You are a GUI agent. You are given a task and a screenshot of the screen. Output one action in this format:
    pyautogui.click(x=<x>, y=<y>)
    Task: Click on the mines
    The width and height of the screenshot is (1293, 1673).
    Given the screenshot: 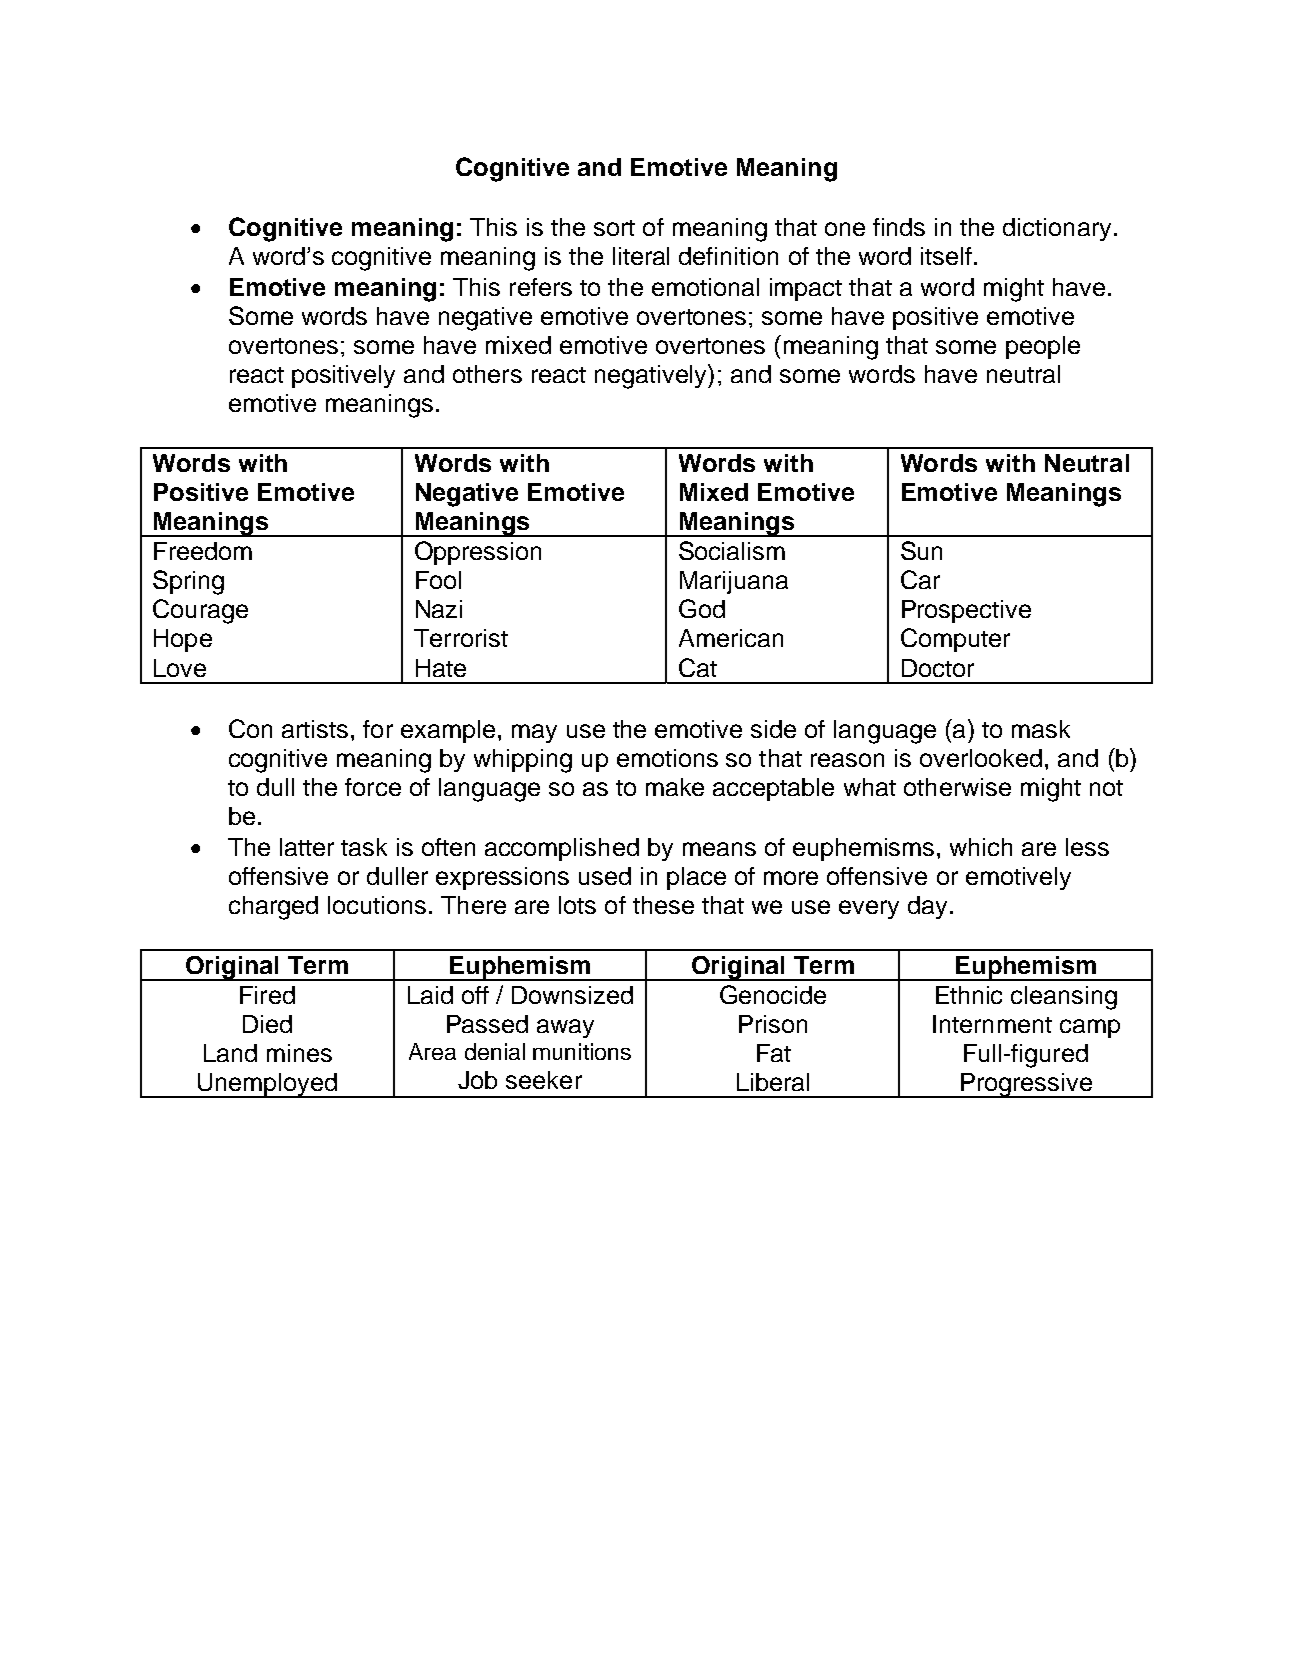 What is the action you would take?
    pyautogui.click(x=299, y=1053)
